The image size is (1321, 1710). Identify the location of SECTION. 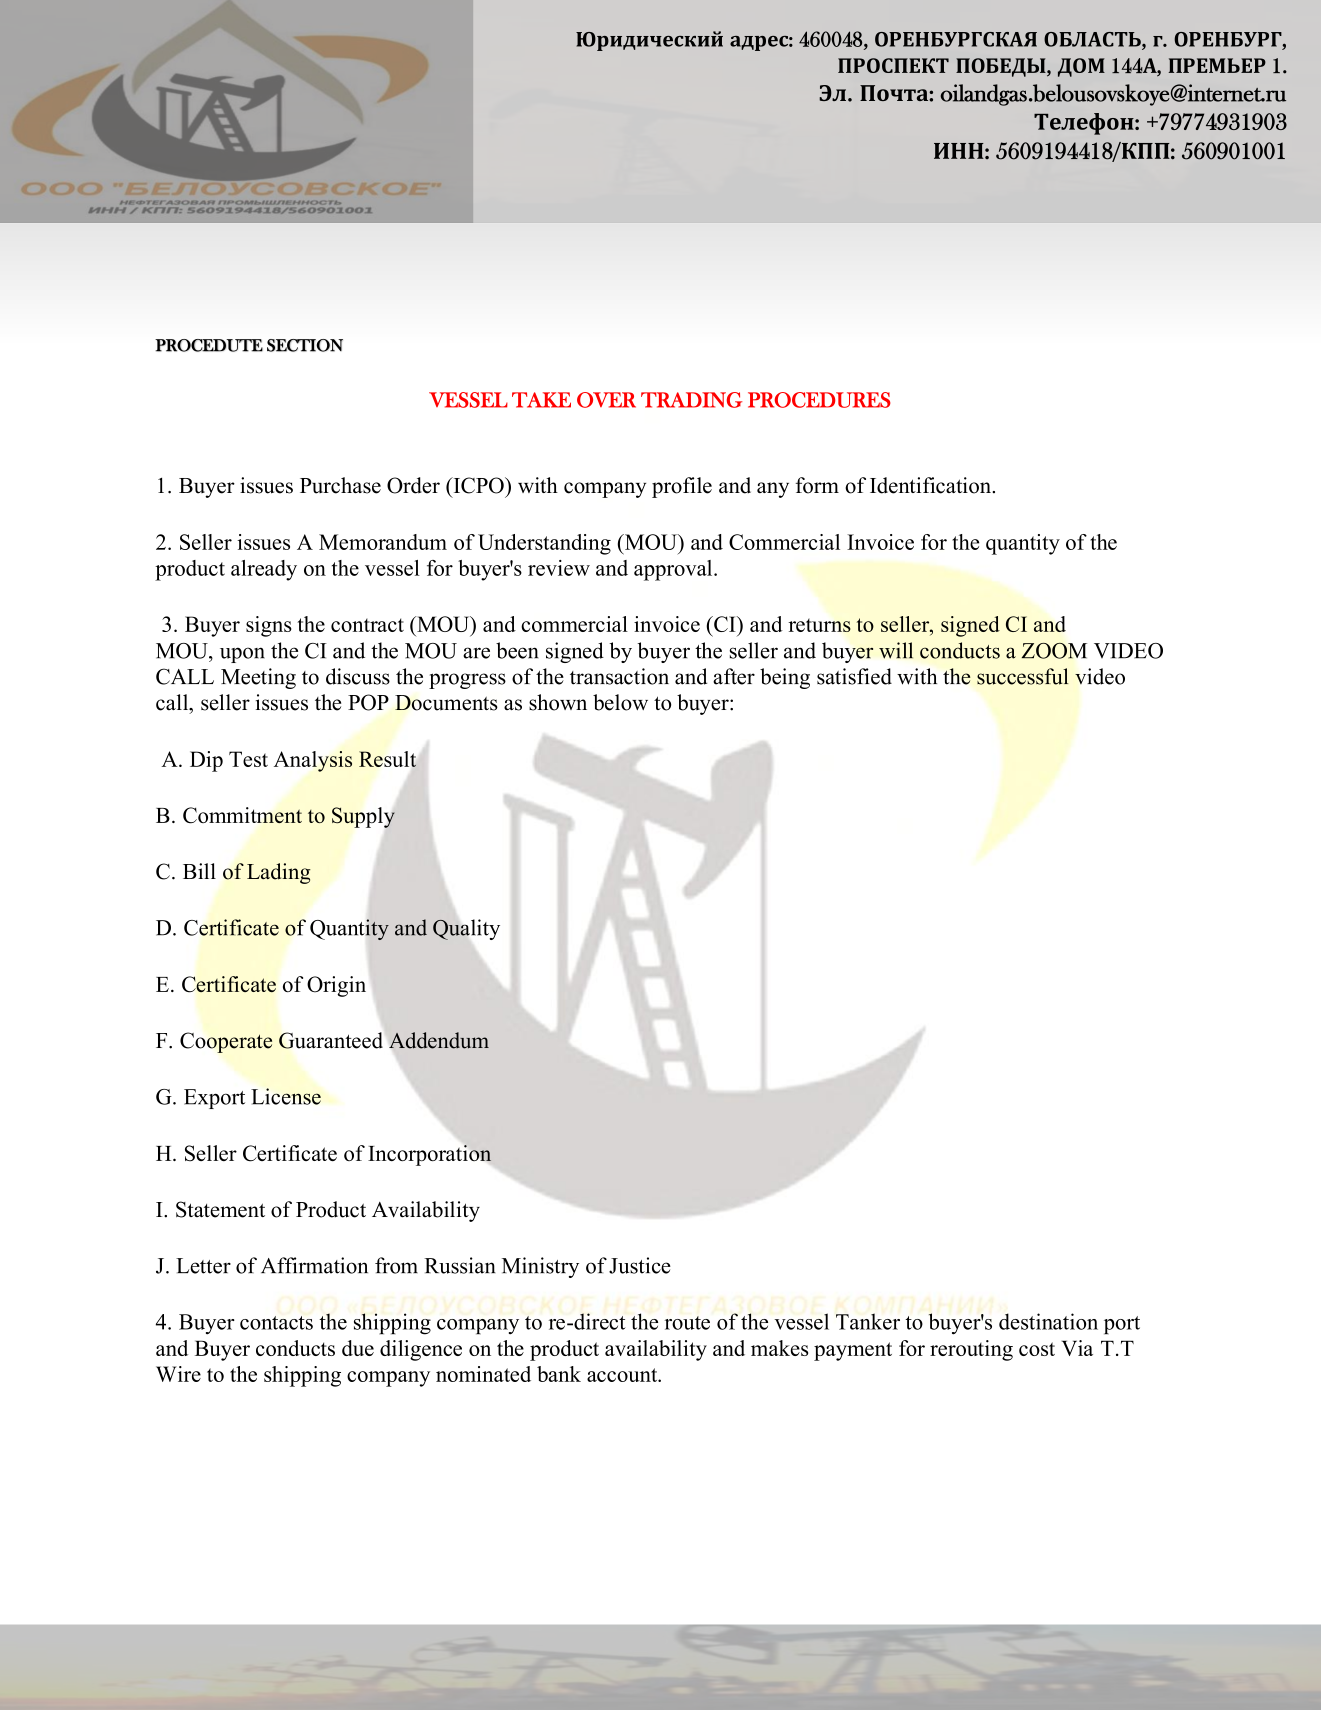
(305, 345).
